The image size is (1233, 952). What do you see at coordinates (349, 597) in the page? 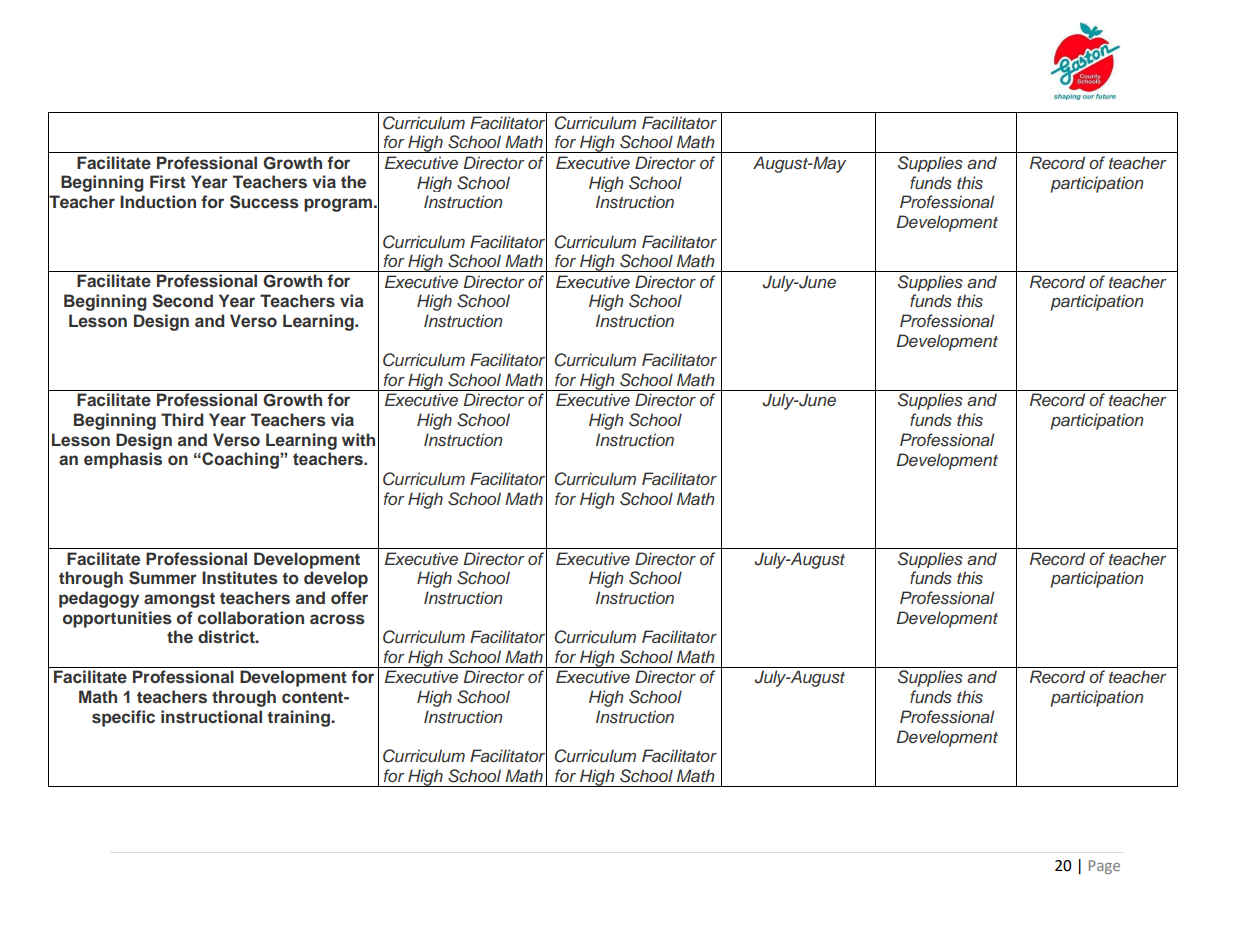
I see `offer` at bounding box center [349, 597].
